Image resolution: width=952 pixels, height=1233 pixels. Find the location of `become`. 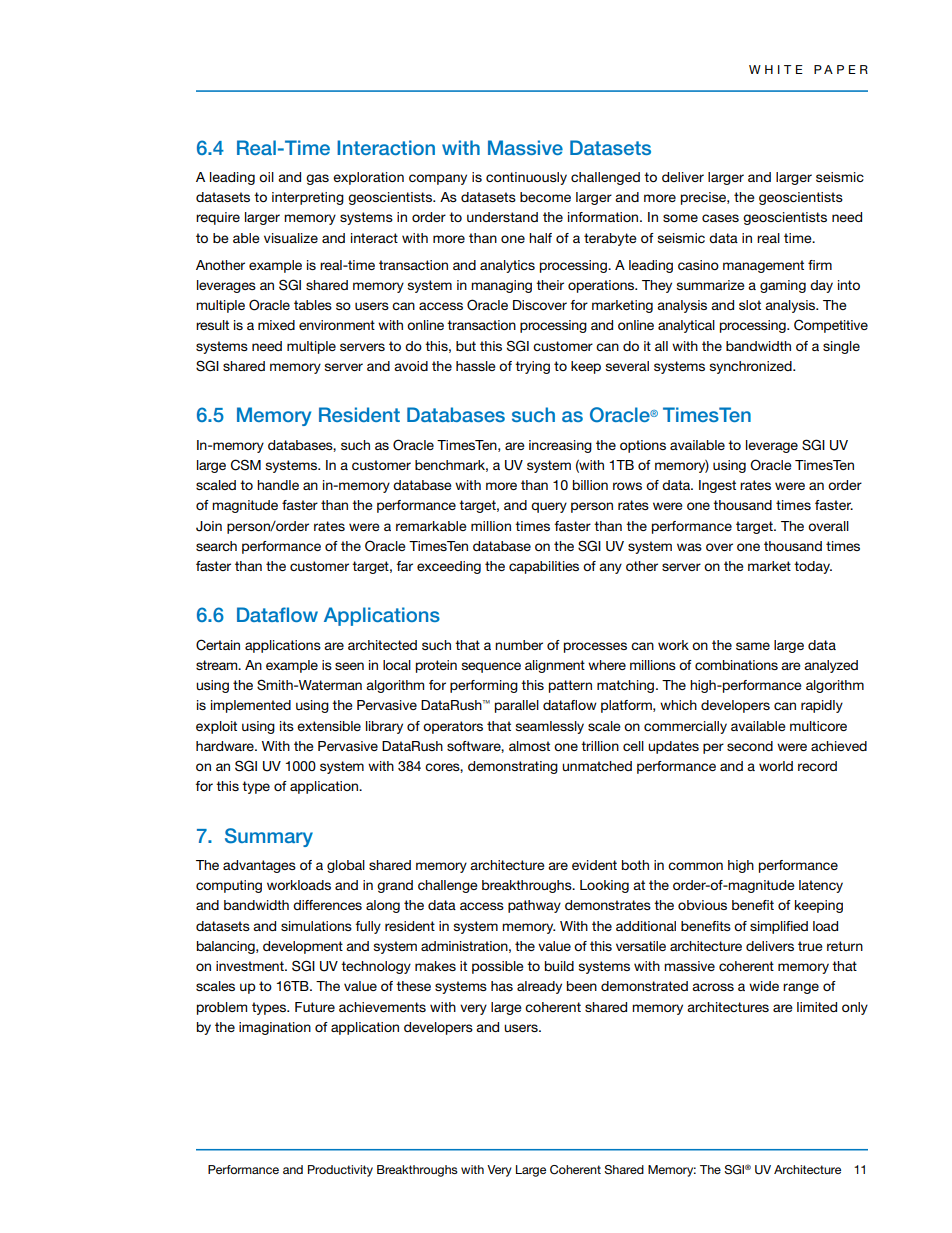

become is located at coordinates (545, 197).
